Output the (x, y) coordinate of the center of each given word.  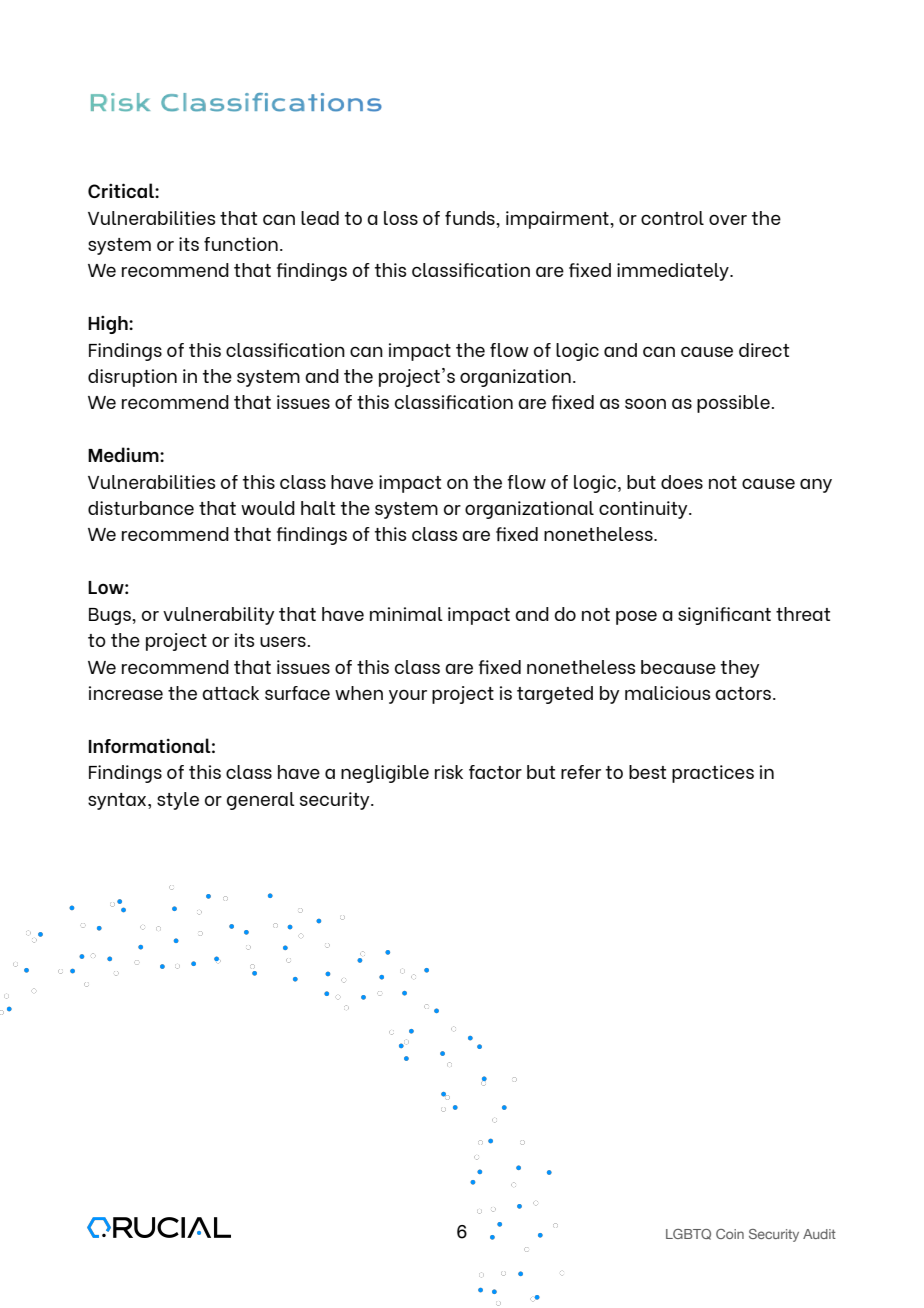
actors (743, 693)
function (241, 244)
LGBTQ (688, 1234)
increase (126, 693)
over (728, 219)
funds (471, 218)
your (408, 697)
